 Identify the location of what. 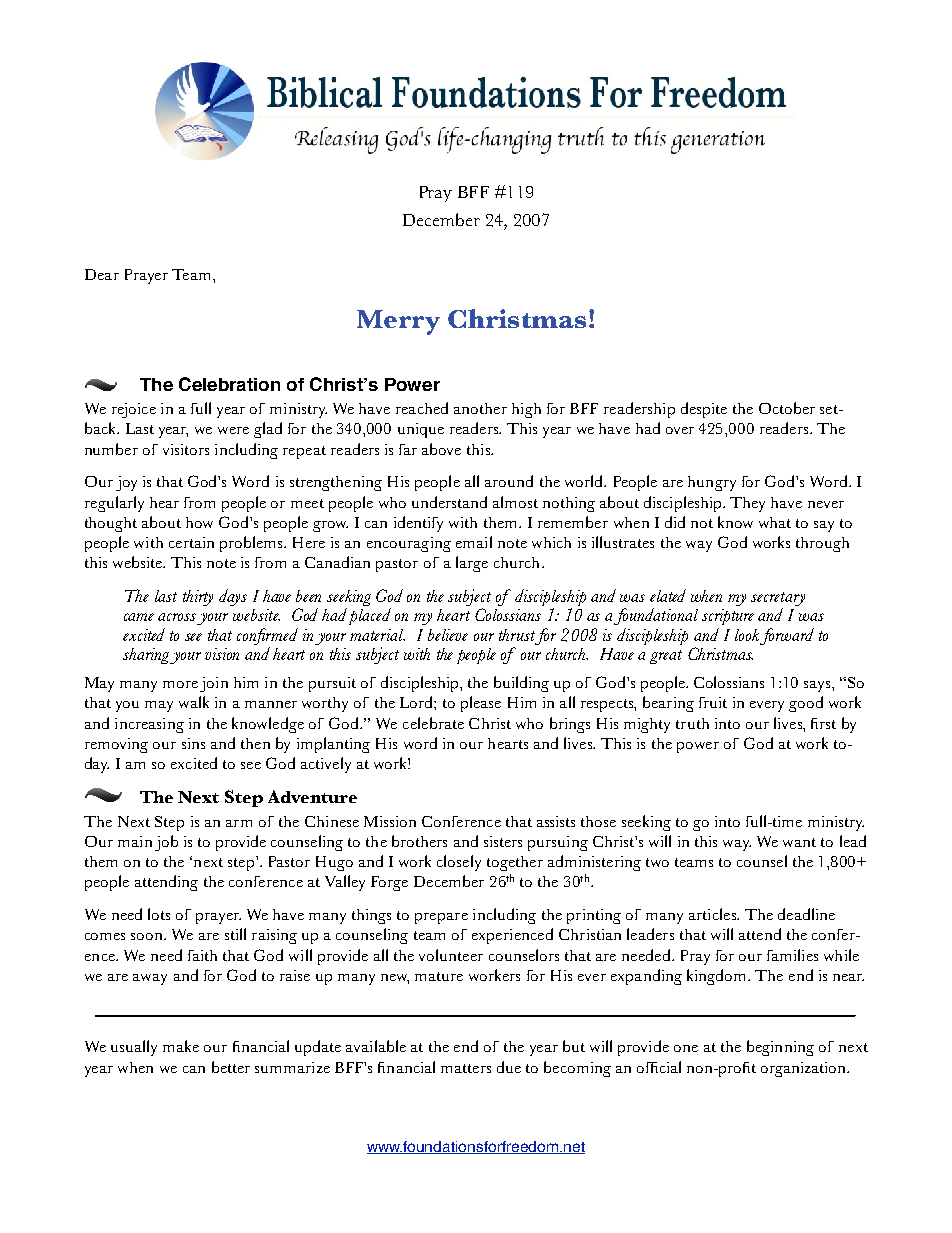
(775, 522).
